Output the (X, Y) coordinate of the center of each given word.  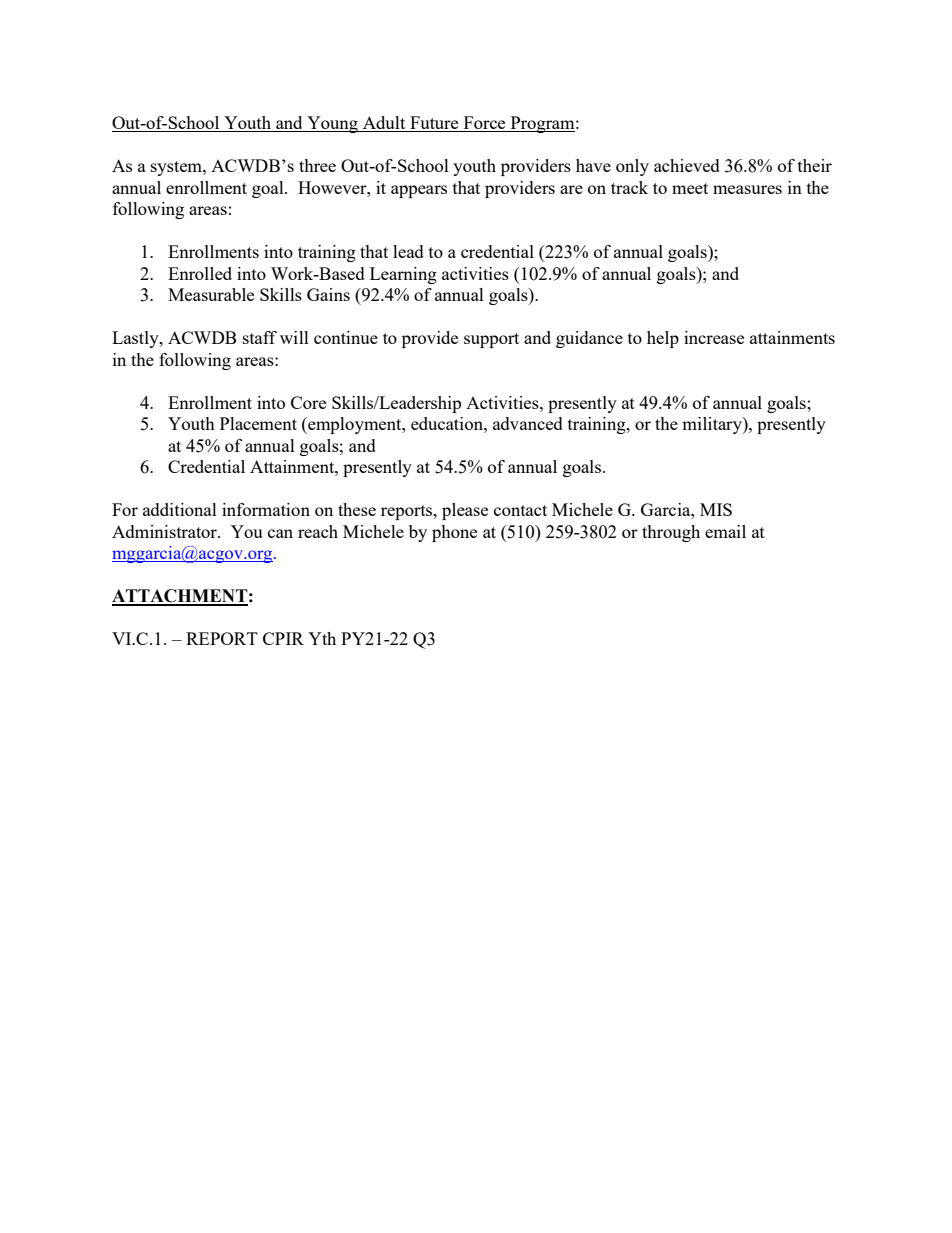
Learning (403, 275)
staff (260, 337)
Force (484, 124)
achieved (687, 165)
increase (714, 337)
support (491, 340)
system (177, 168)
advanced (528, 423)
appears (419, 191)
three (317, 165)
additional (180, 509)
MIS (716, 509)
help (663, 339)
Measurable (211, 294)
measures (747, 189)
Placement (258, 423)
